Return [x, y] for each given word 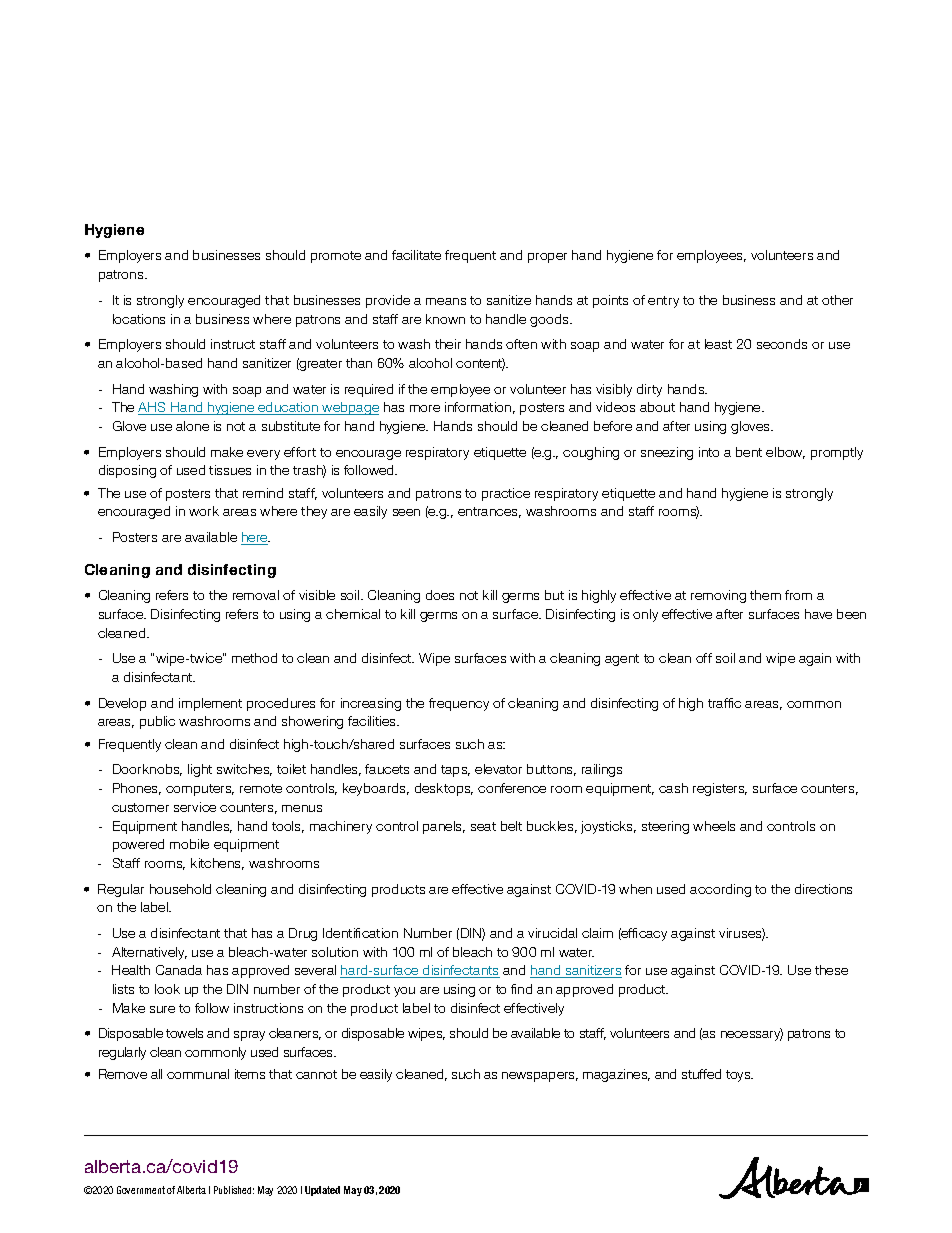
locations [139, 319]
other [837, 300]
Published [234, 1190]
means [446, 301]
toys [739, 1076]
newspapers [540, 1077]
